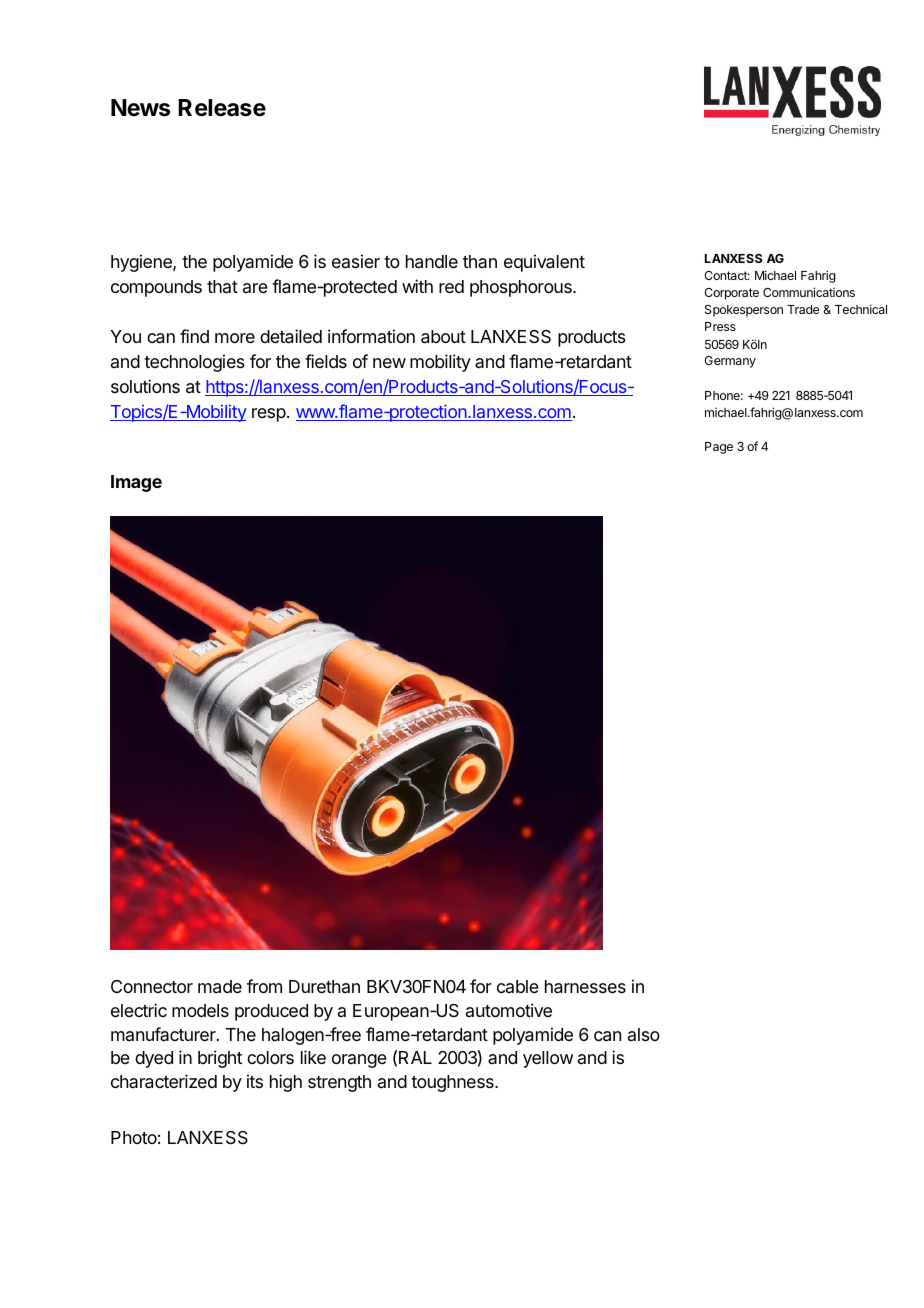  What do you see at coordinates (220, 1059) in the screenshot?
I see `bright` at bounding box center [220, 1059].
